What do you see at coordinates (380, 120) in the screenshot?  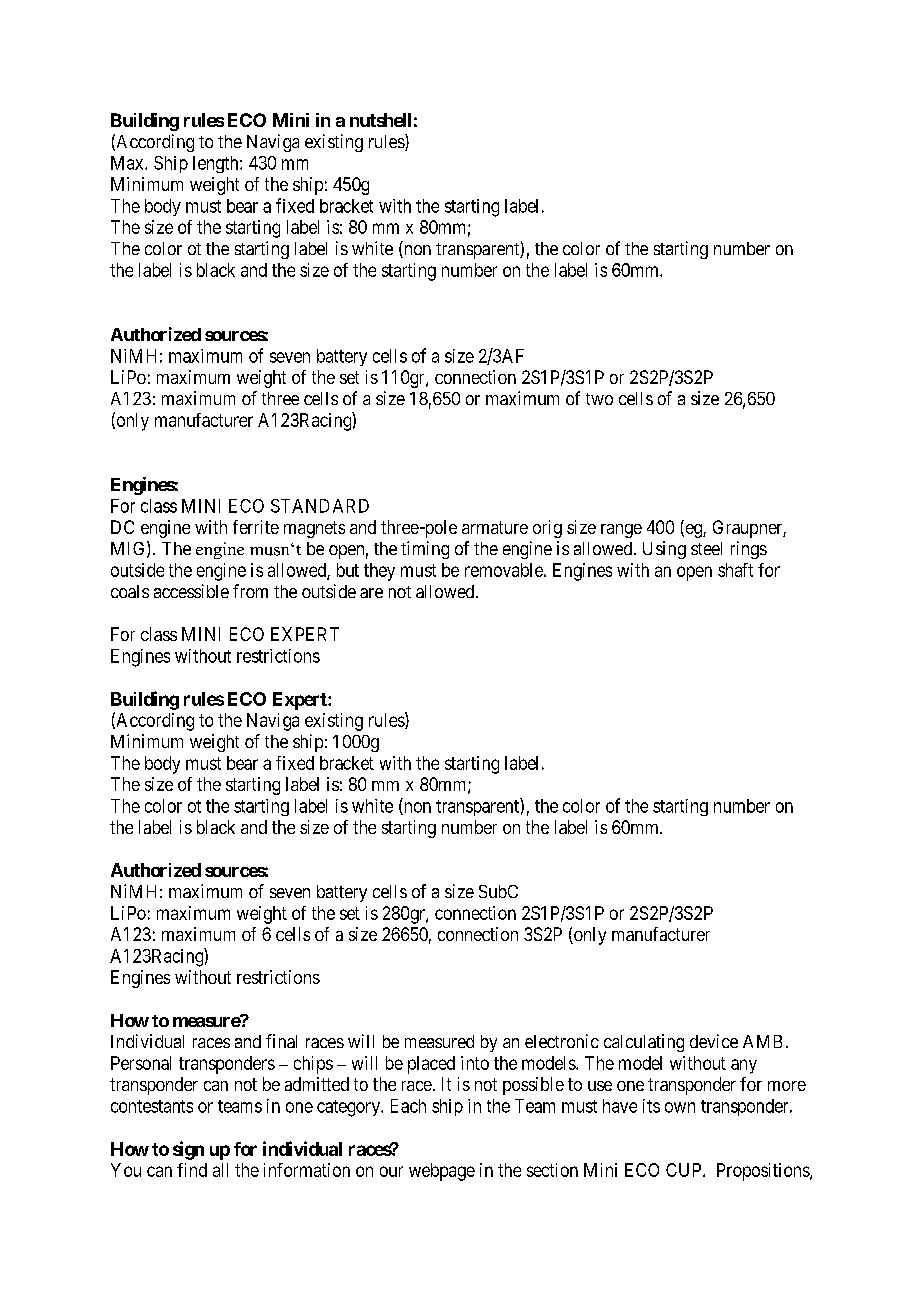 I see `nutshell` at bounding box center [380, 120].
